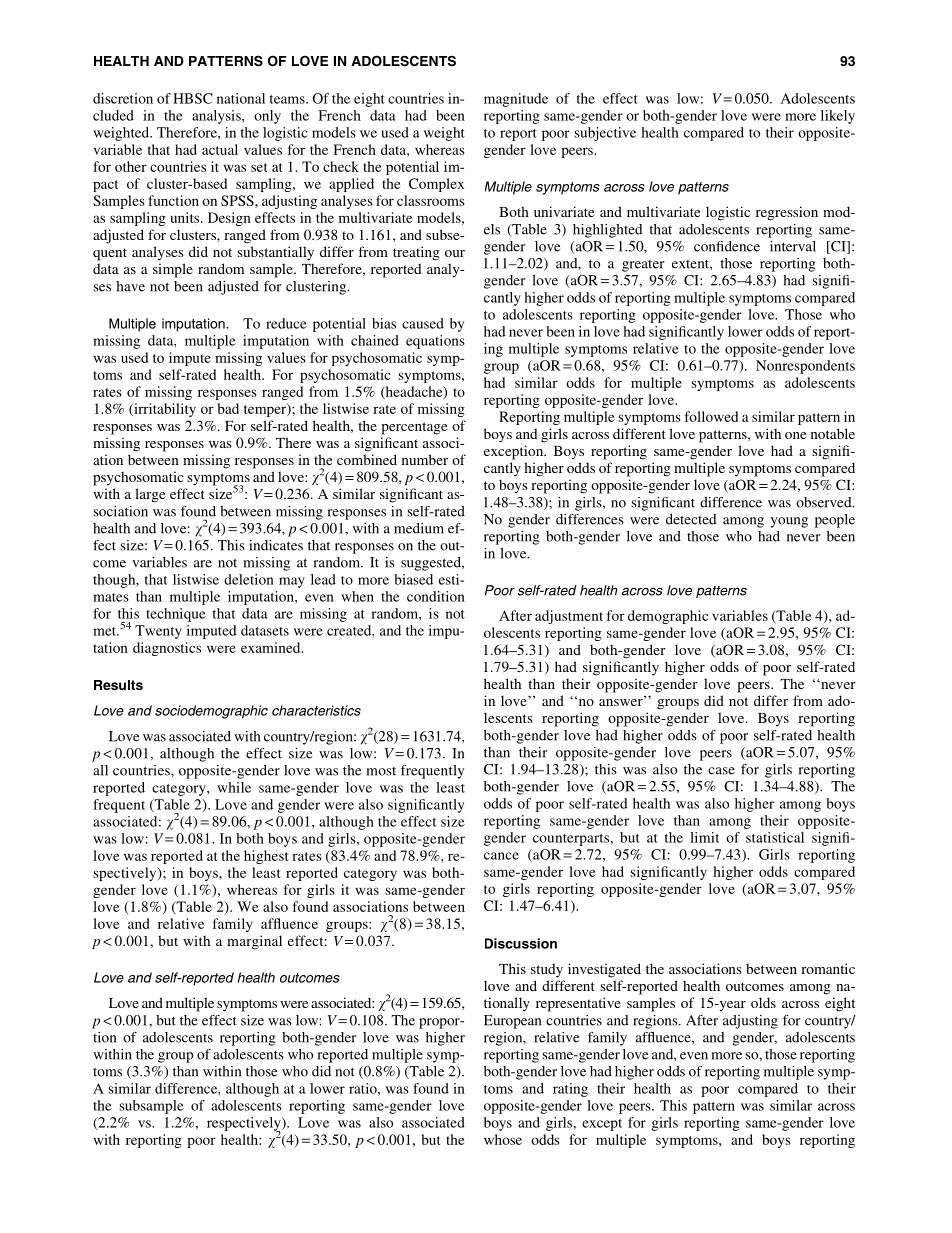 Image resolution: width=952 pixels, height=1233 pixels. Describe the element at coordinates (176, 615) in the image. I see `technique` at that location.
